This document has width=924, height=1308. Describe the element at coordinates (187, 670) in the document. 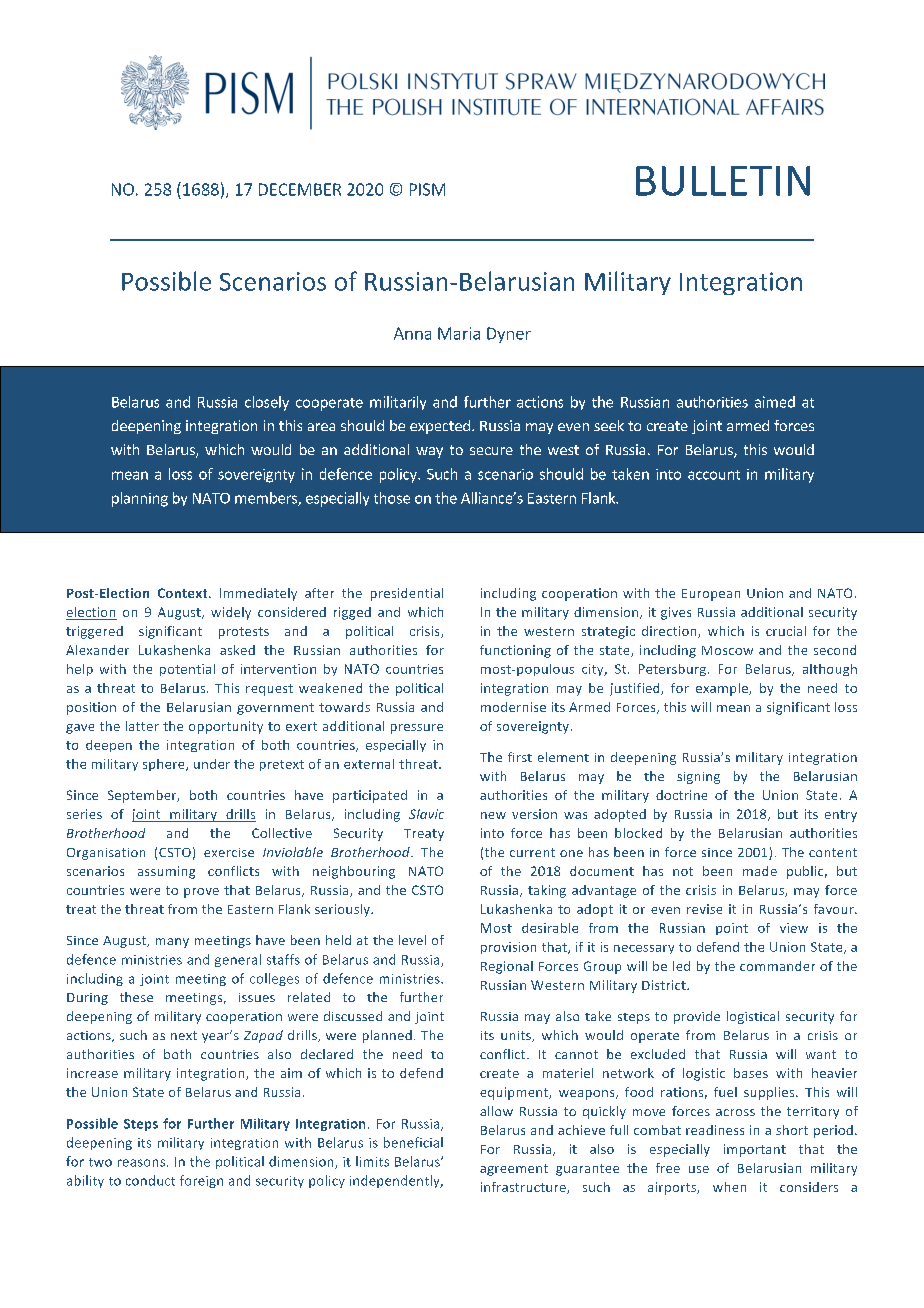

I see `potential` at that location.
